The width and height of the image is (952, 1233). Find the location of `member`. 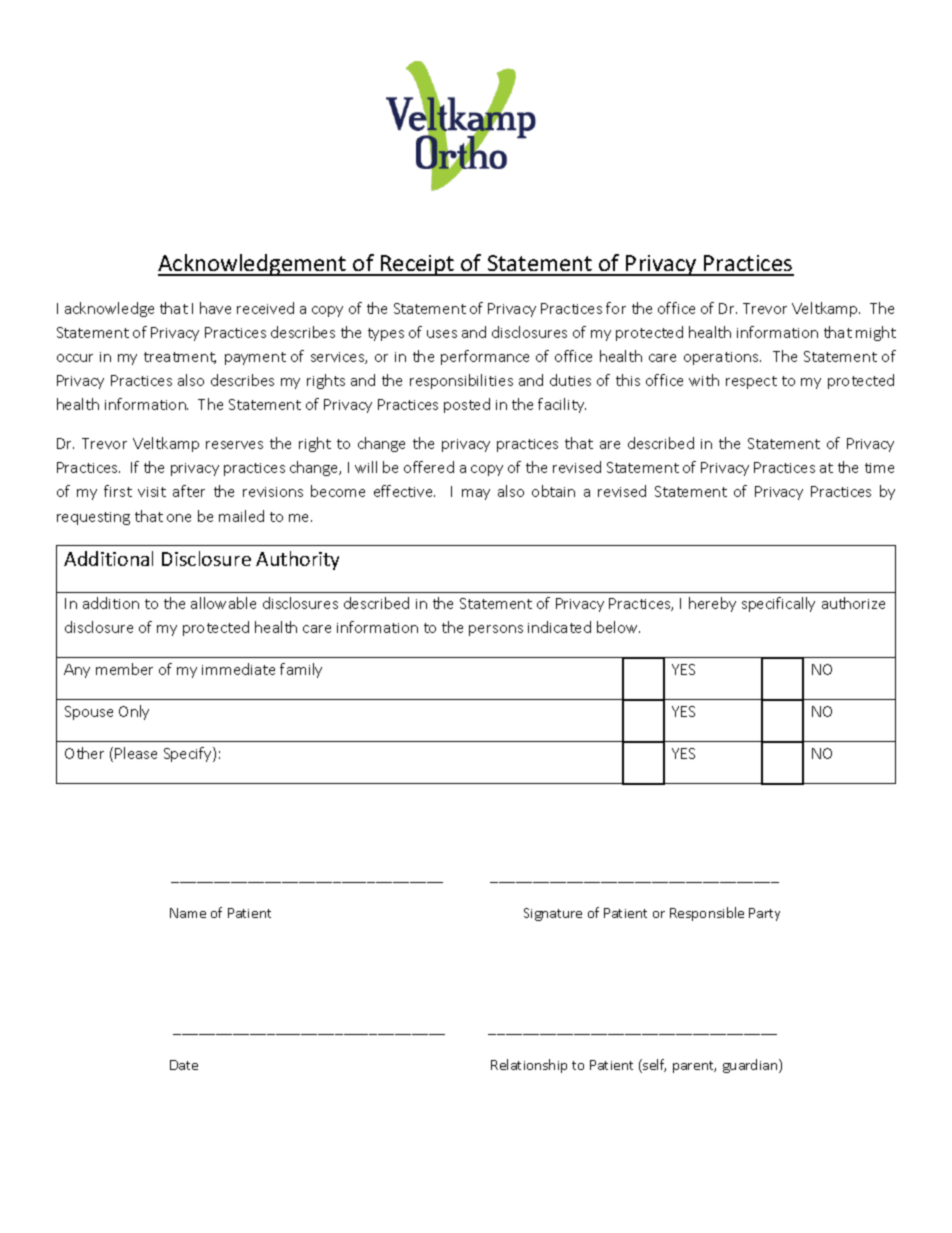

member is located at coordinates (124, 669).
